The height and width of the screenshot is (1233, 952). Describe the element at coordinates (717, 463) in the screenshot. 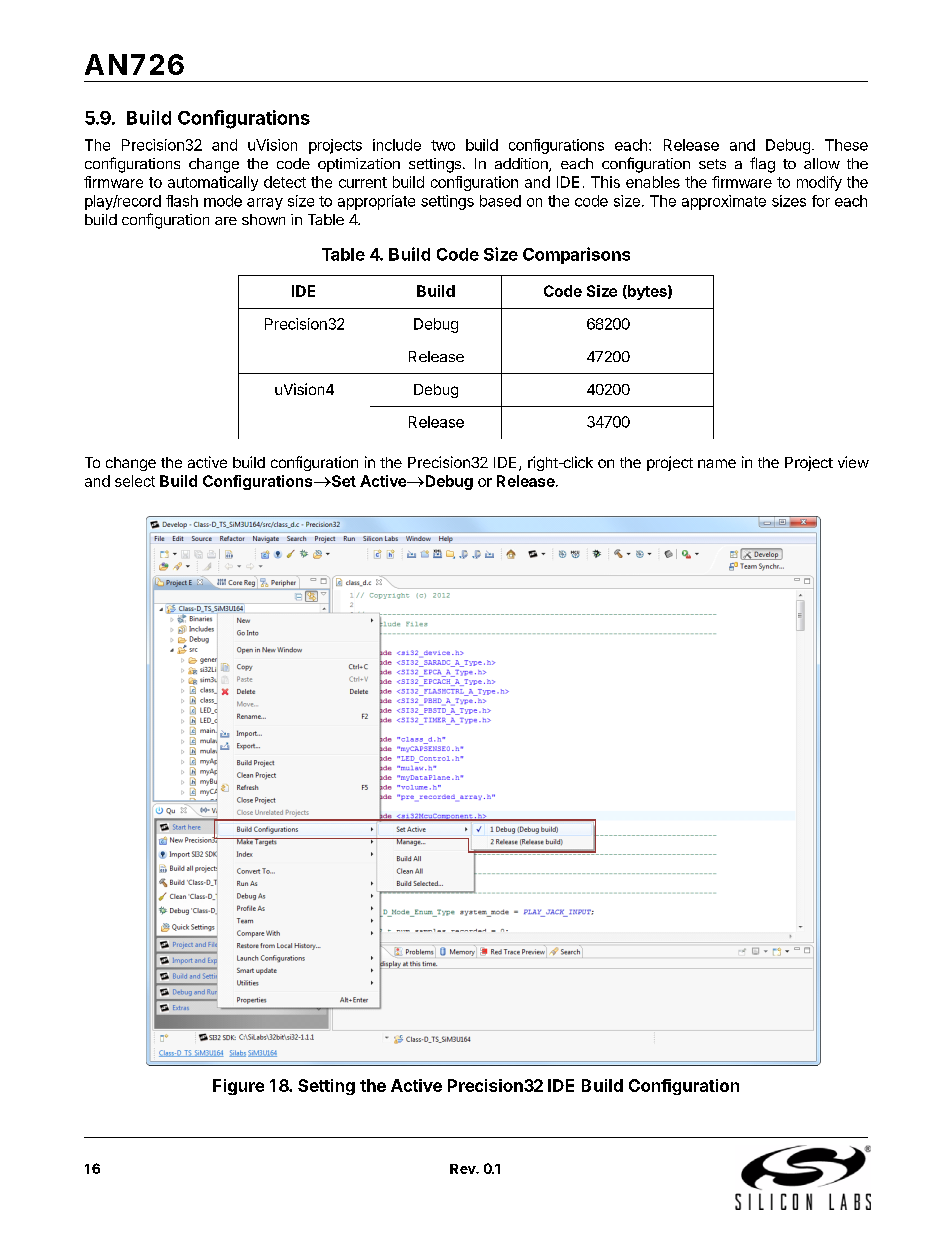

I see `name` at that location.
